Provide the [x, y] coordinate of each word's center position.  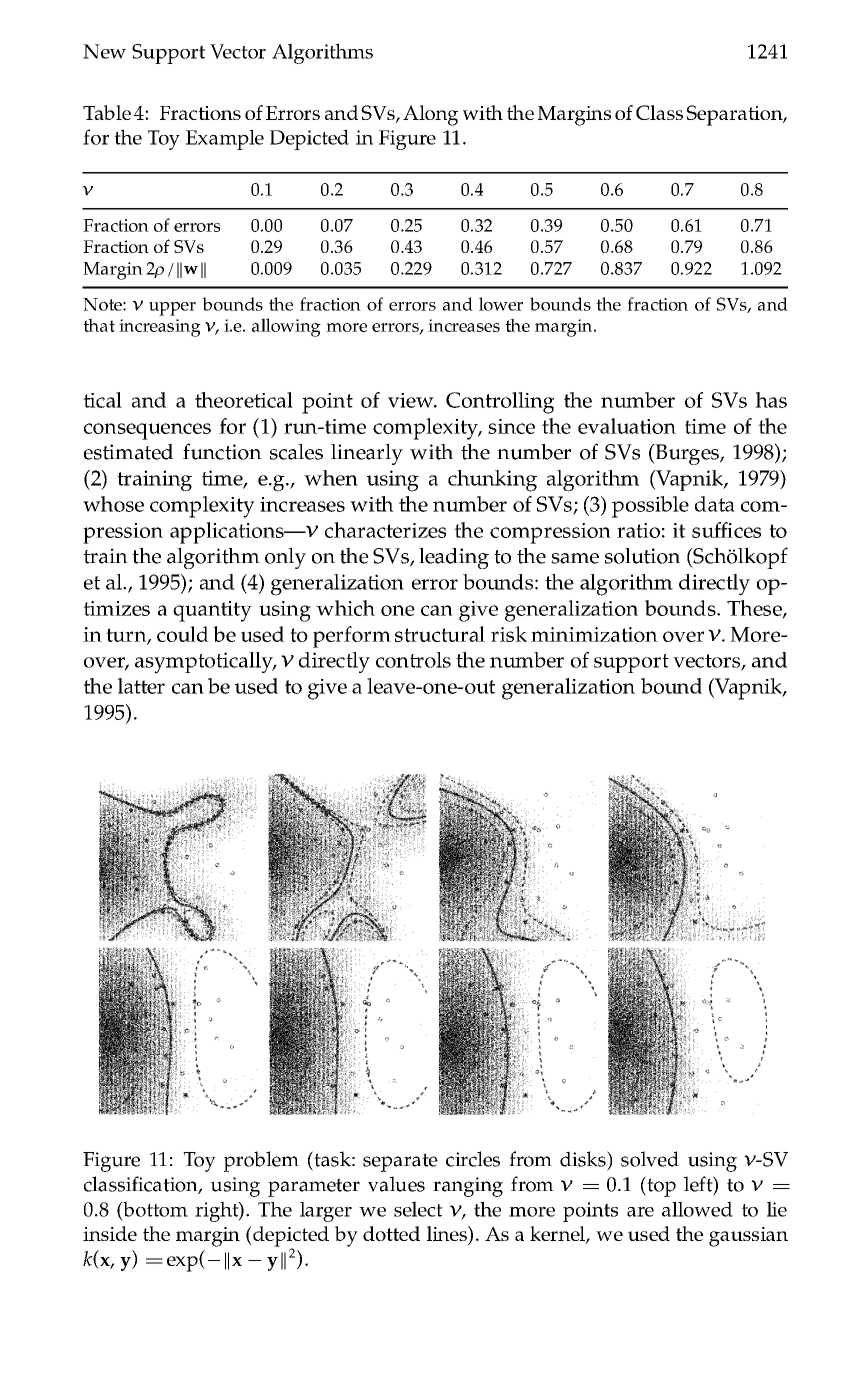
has [771, 400]
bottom [154, 1210]
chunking [492, 481]
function [222, 451]
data [715, 504]
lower [501, 304]
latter [141, 686]
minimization [594, 634]
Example [225, 139]
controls [413, 660]
